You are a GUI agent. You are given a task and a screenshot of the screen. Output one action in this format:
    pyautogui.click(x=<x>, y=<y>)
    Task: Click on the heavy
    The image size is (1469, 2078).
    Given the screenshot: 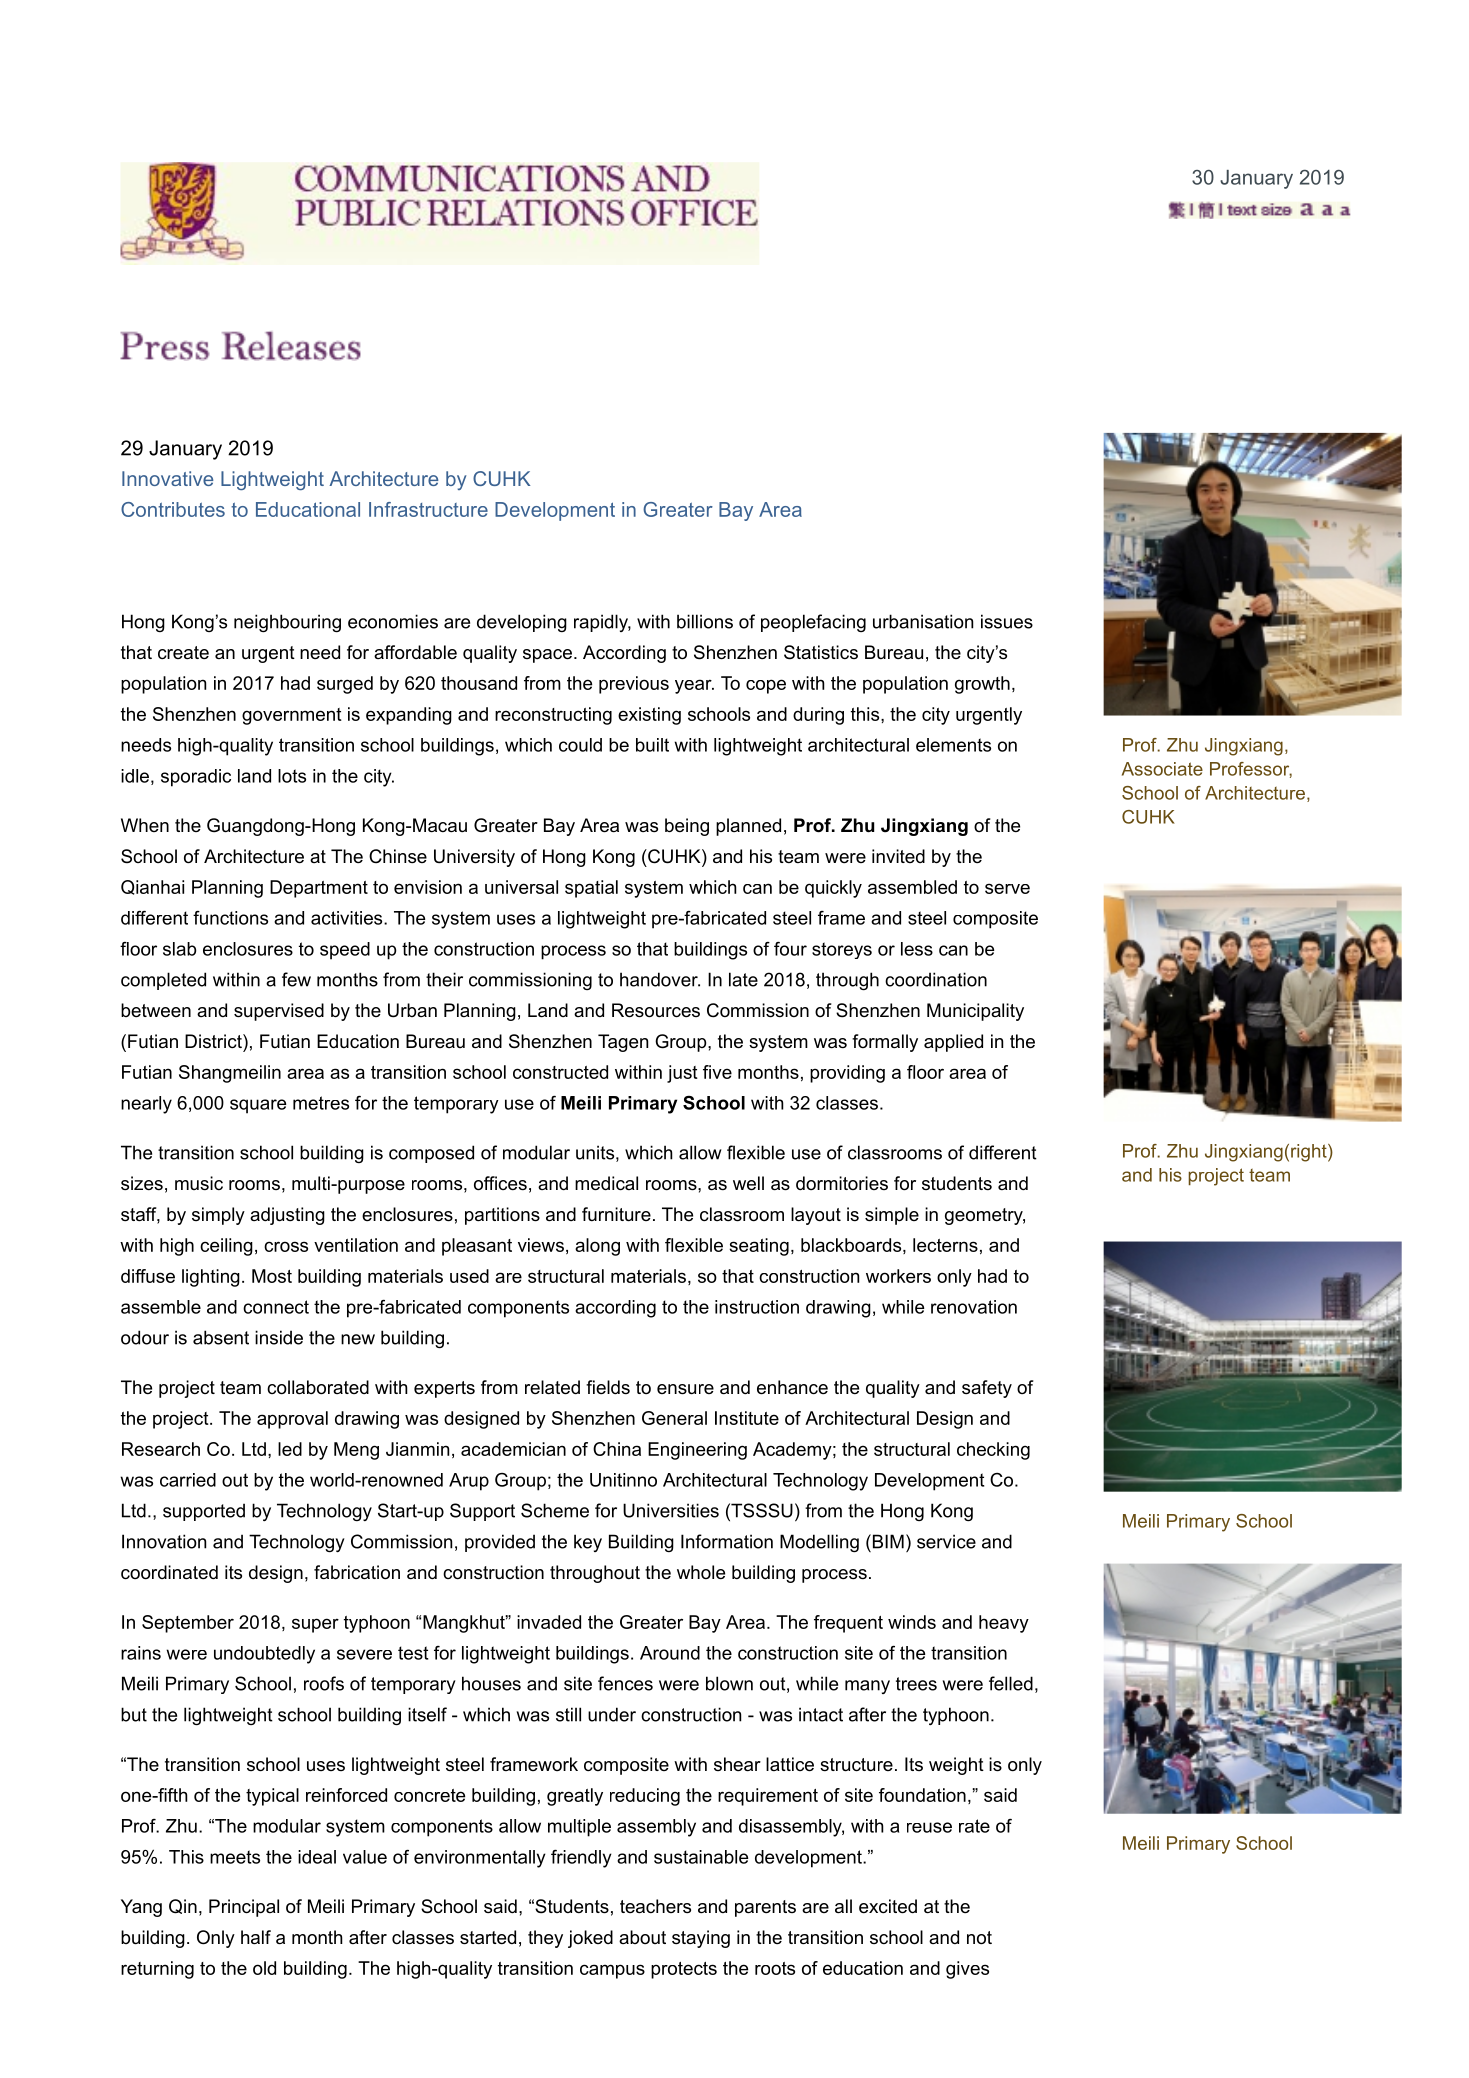 What is the action you would take?
    pyautogui.click(x=1004, y=1624)
